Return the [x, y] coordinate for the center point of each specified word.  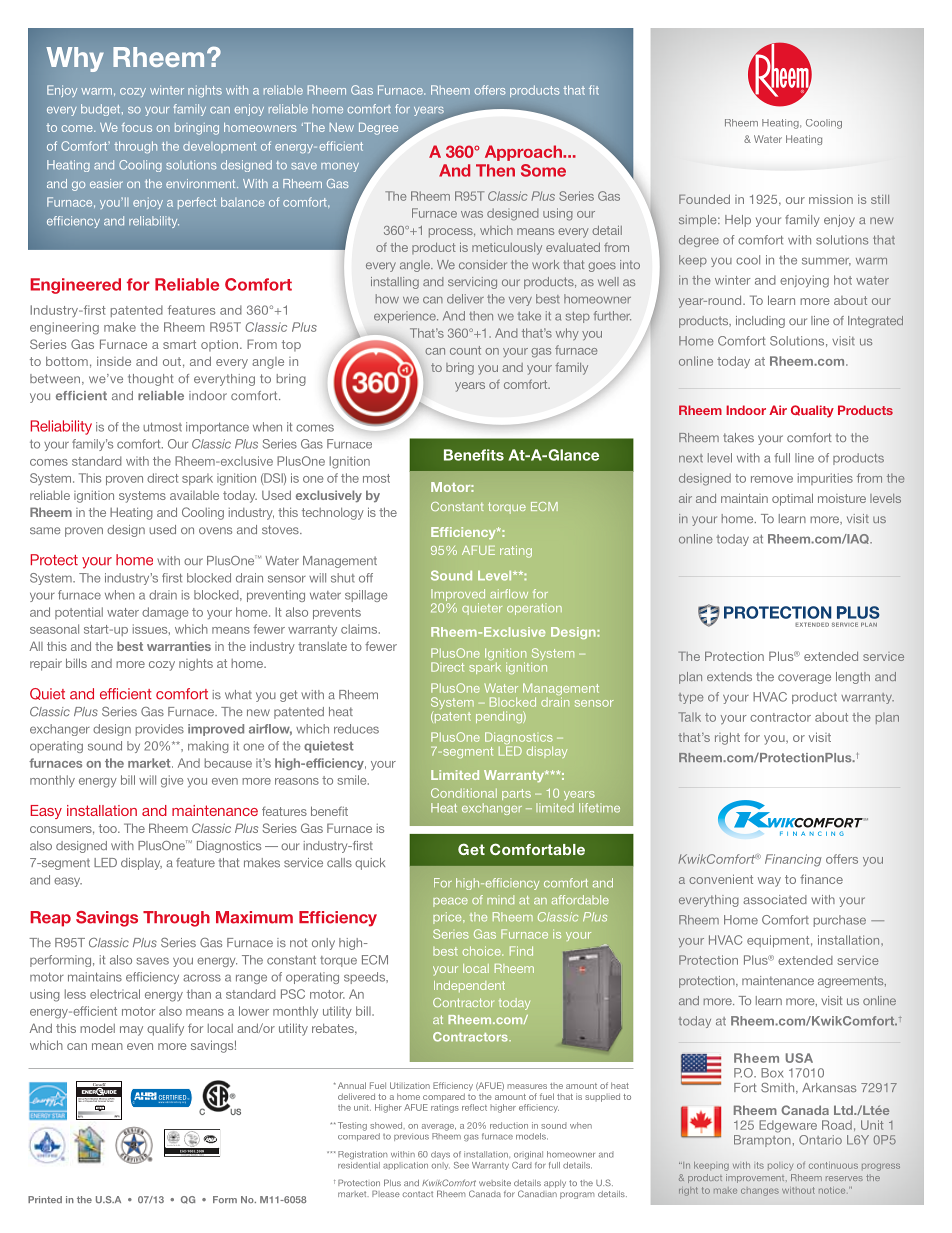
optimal [792, 499]
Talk [689, 717]
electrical [115, 994]
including [760, 322]
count [465, 350]
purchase [840, 921]
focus [137, 127]
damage [165, 613]
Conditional [464, 793]
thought [150, 380]
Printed [45, 1199]
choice [483, 951]
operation [534, 609]
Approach [524, 153]
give [172, 781]
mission [831, 199]
